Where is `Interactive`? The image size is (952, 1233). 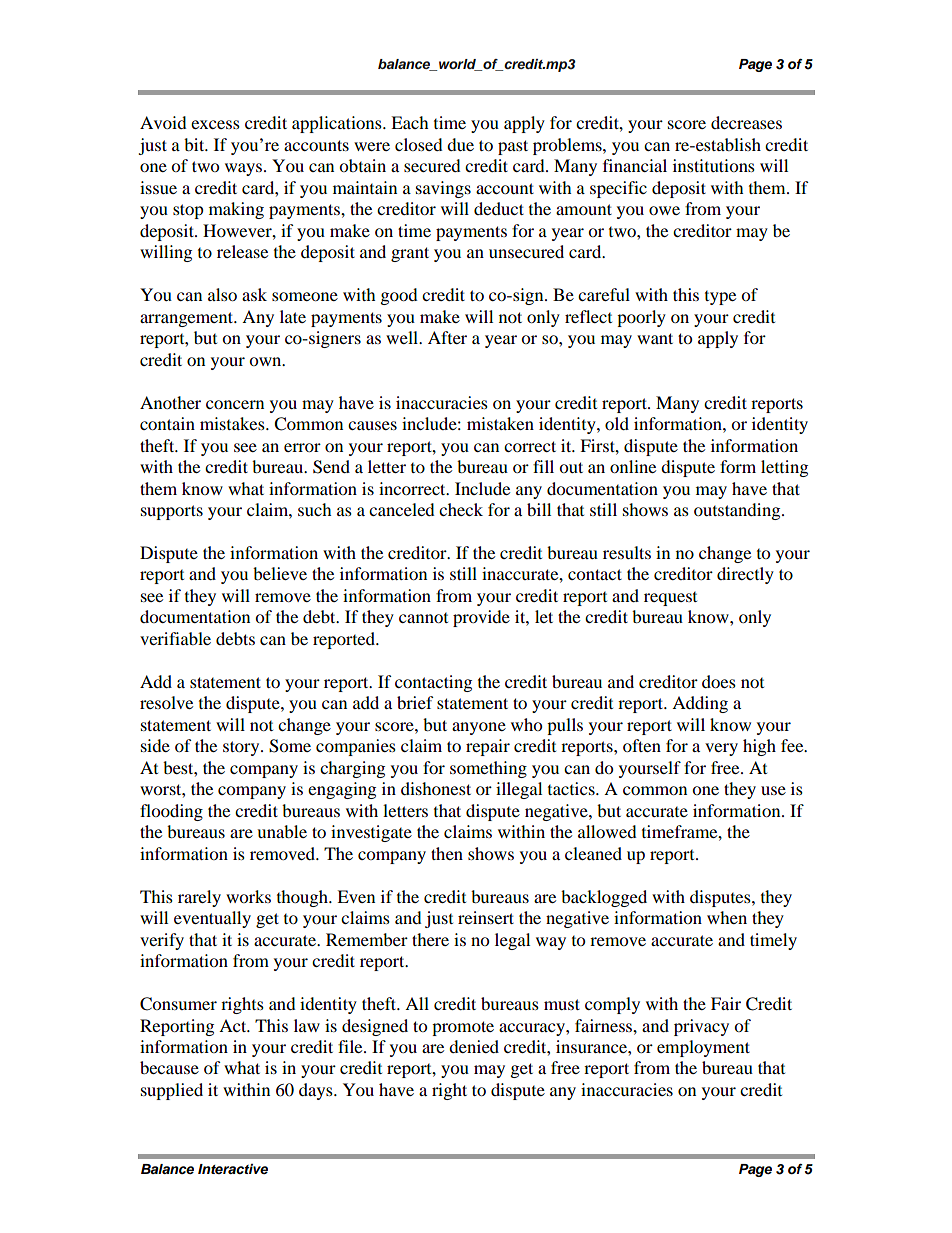 Interactive is located at coordinates (233, 1169).
